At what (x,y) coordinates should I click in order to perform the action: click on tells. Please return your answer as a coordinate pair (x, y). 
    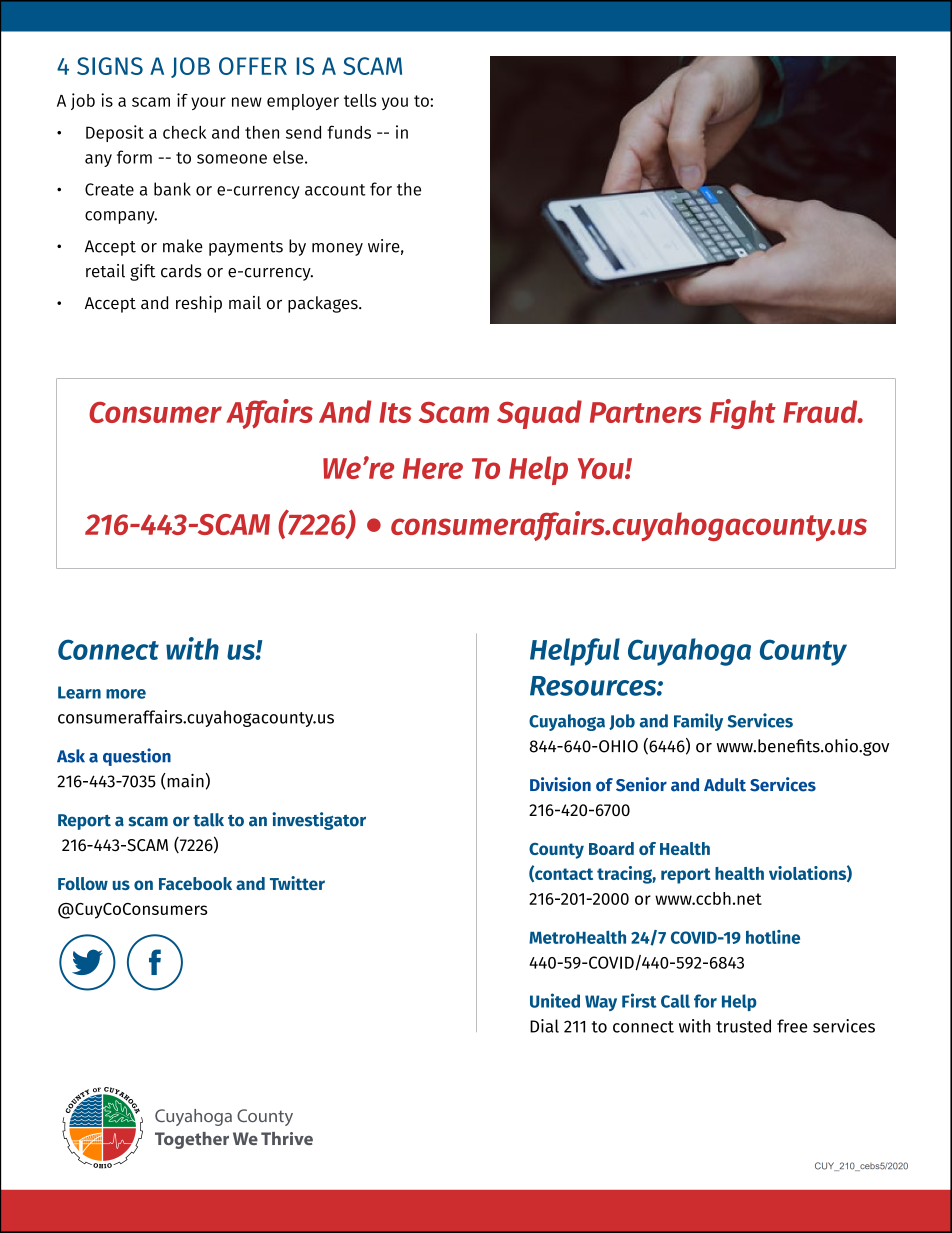
    Looking at the image, I should click on (360, 100).
